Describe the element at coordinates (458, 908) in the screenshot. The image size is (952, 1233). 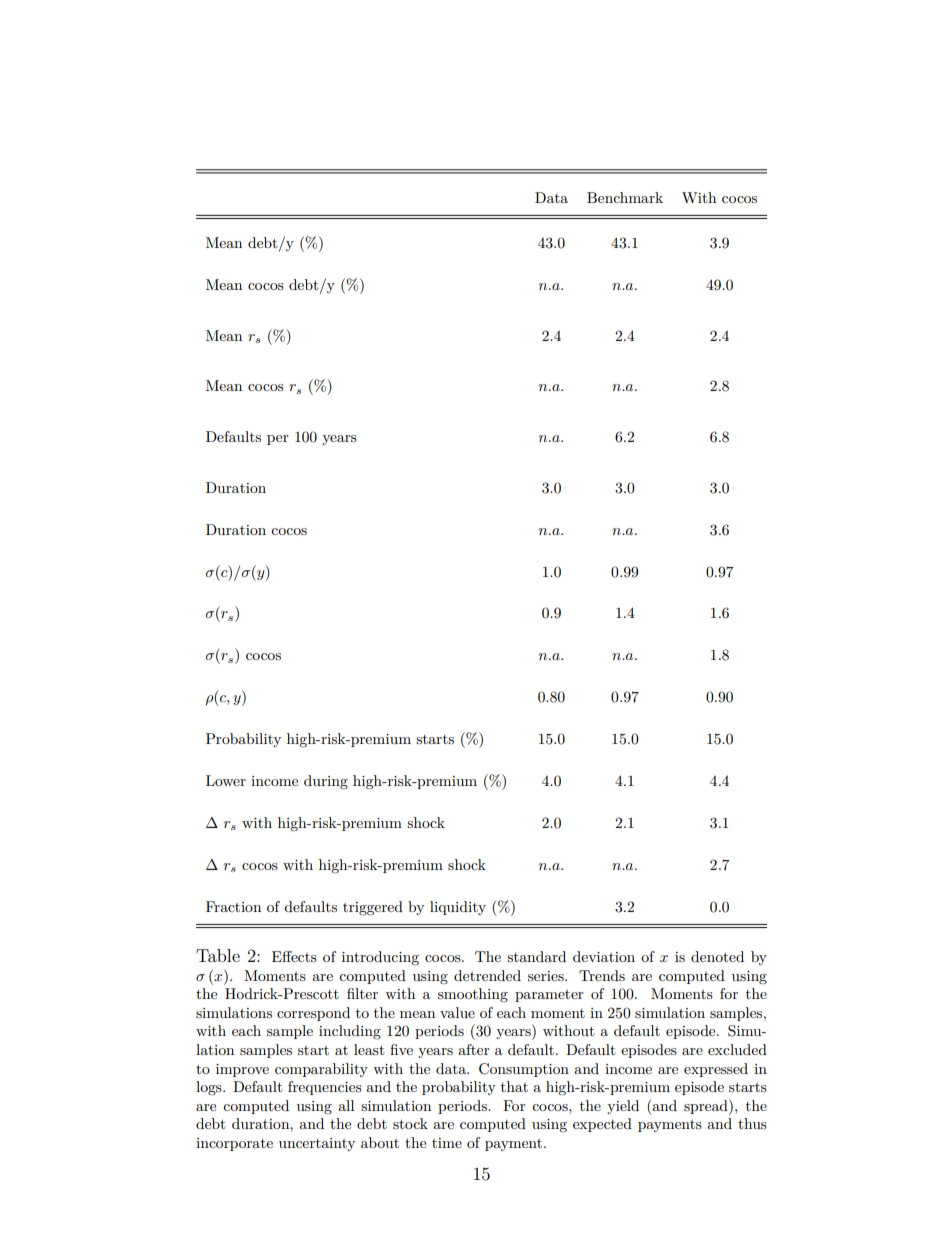
I see `liquidity` at that location.
